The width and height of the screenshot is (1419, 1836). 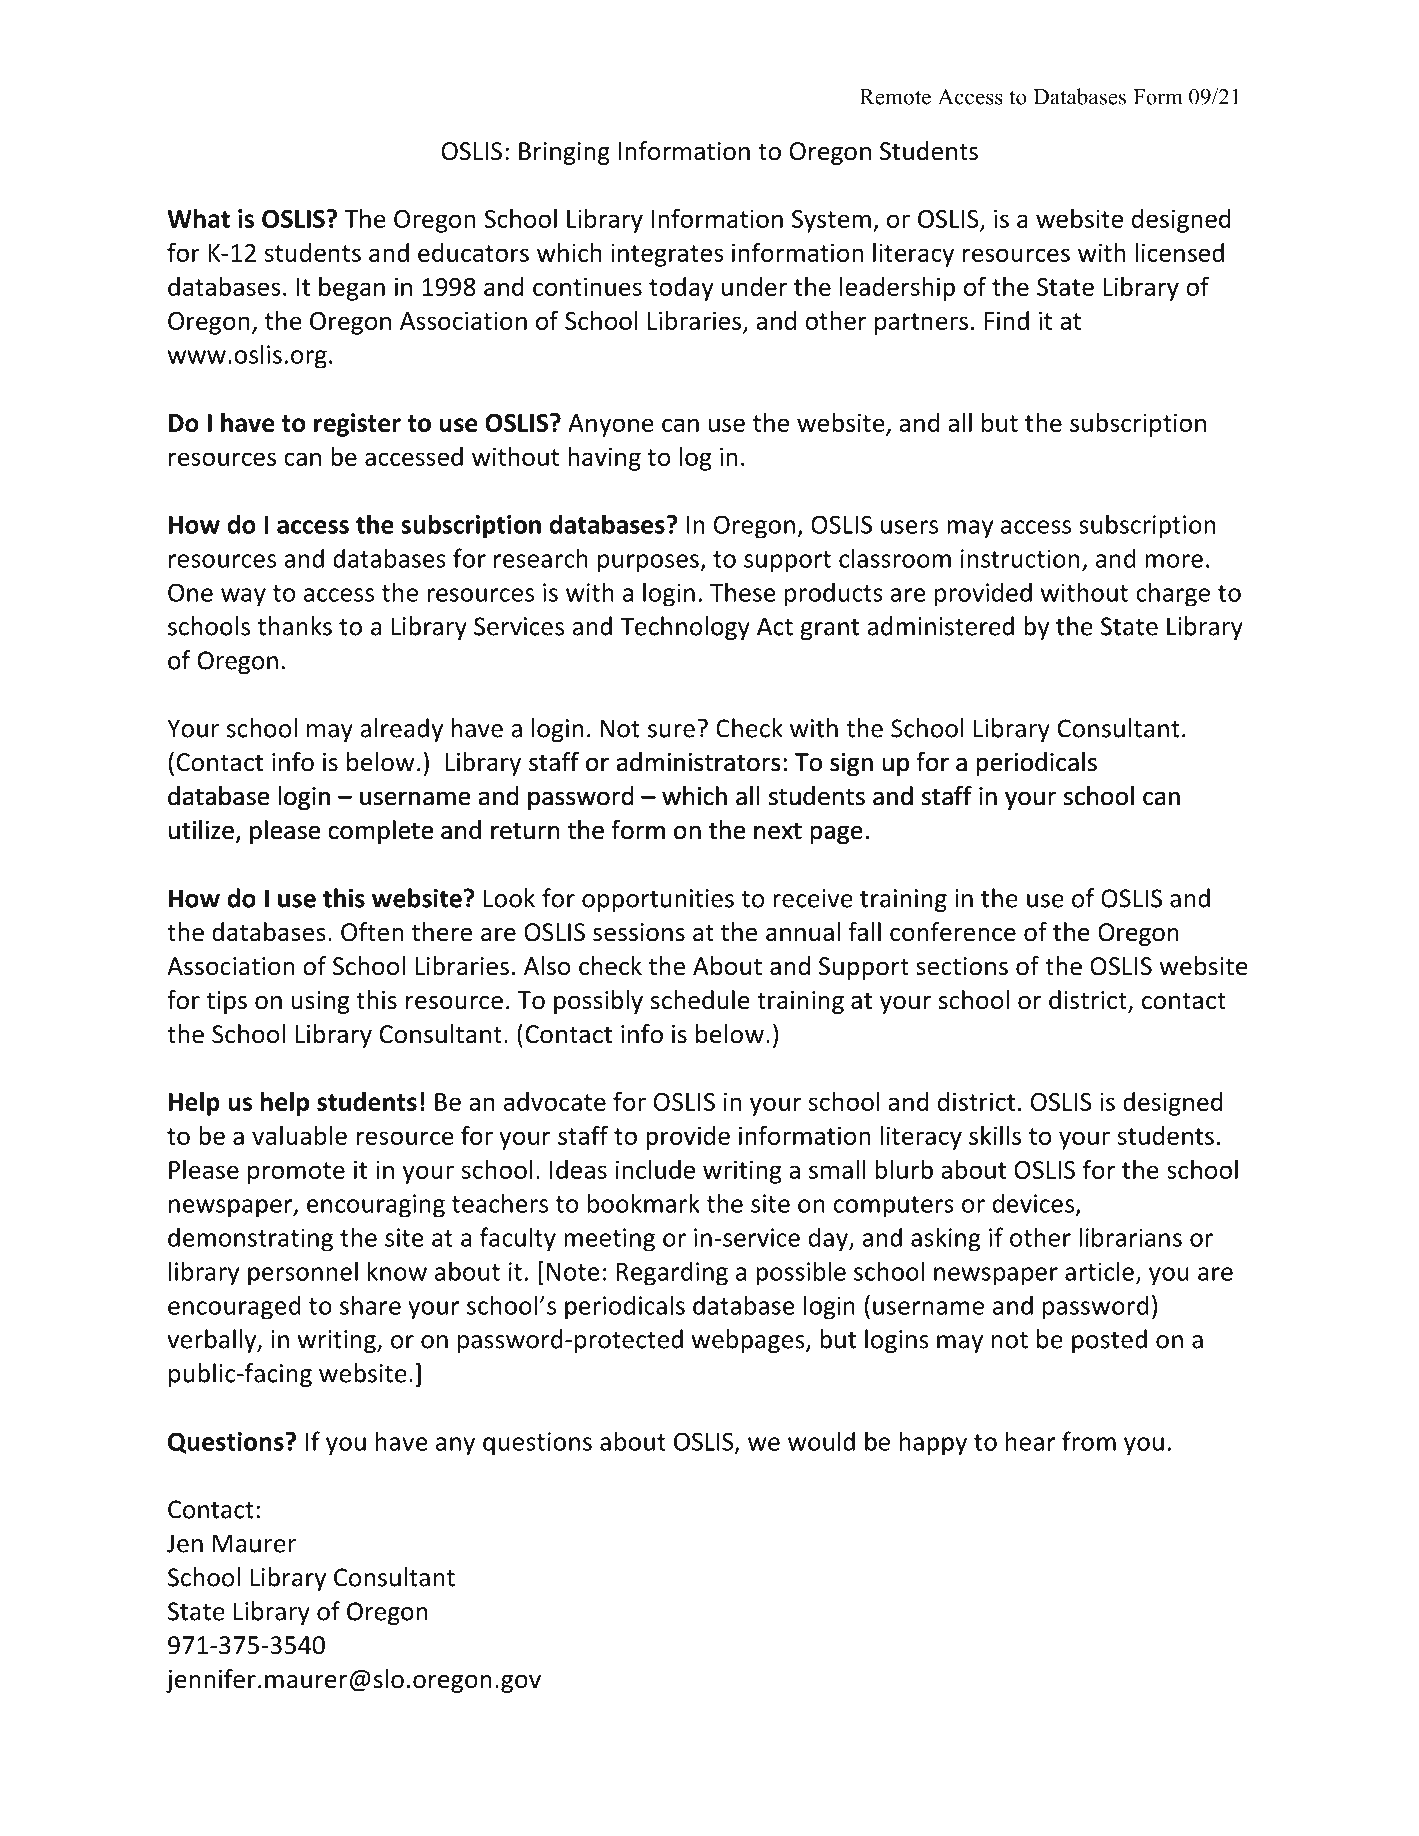 What do you see at coordinates (940, 626) in the screenshot?
I see `administered` at bounding box center [940, 626].
